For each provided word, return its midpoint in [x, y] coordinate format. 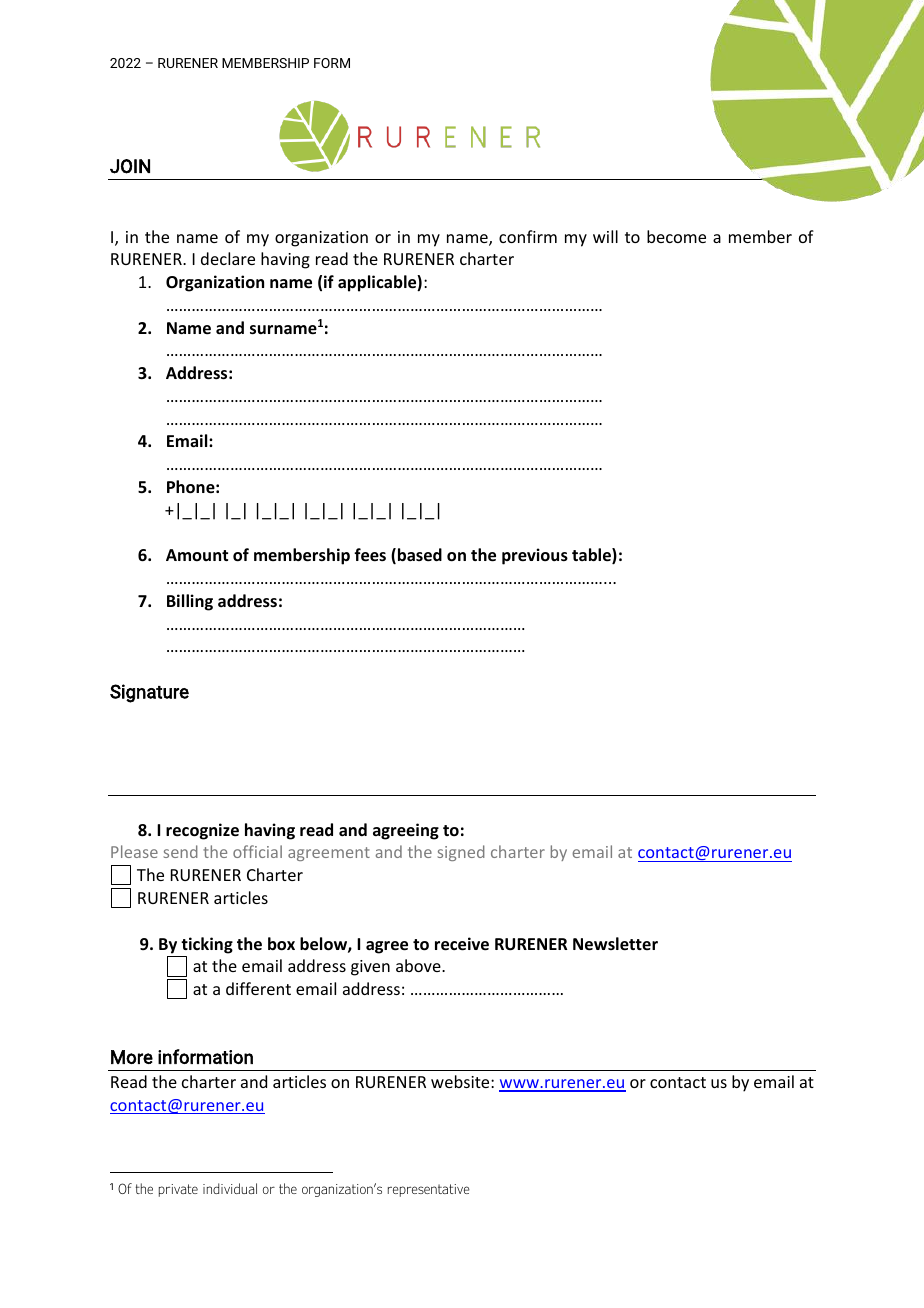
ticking [207, 945]
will [605, 236]
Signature [149, 693]
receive [462, 944]
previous [535, 556]
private [178, 1190]
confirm [528, 236]
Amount [197, 555]
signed [461, 853]
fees [370, 555]
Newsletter [615, 944]
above [419, 965]
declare [228, 258]
